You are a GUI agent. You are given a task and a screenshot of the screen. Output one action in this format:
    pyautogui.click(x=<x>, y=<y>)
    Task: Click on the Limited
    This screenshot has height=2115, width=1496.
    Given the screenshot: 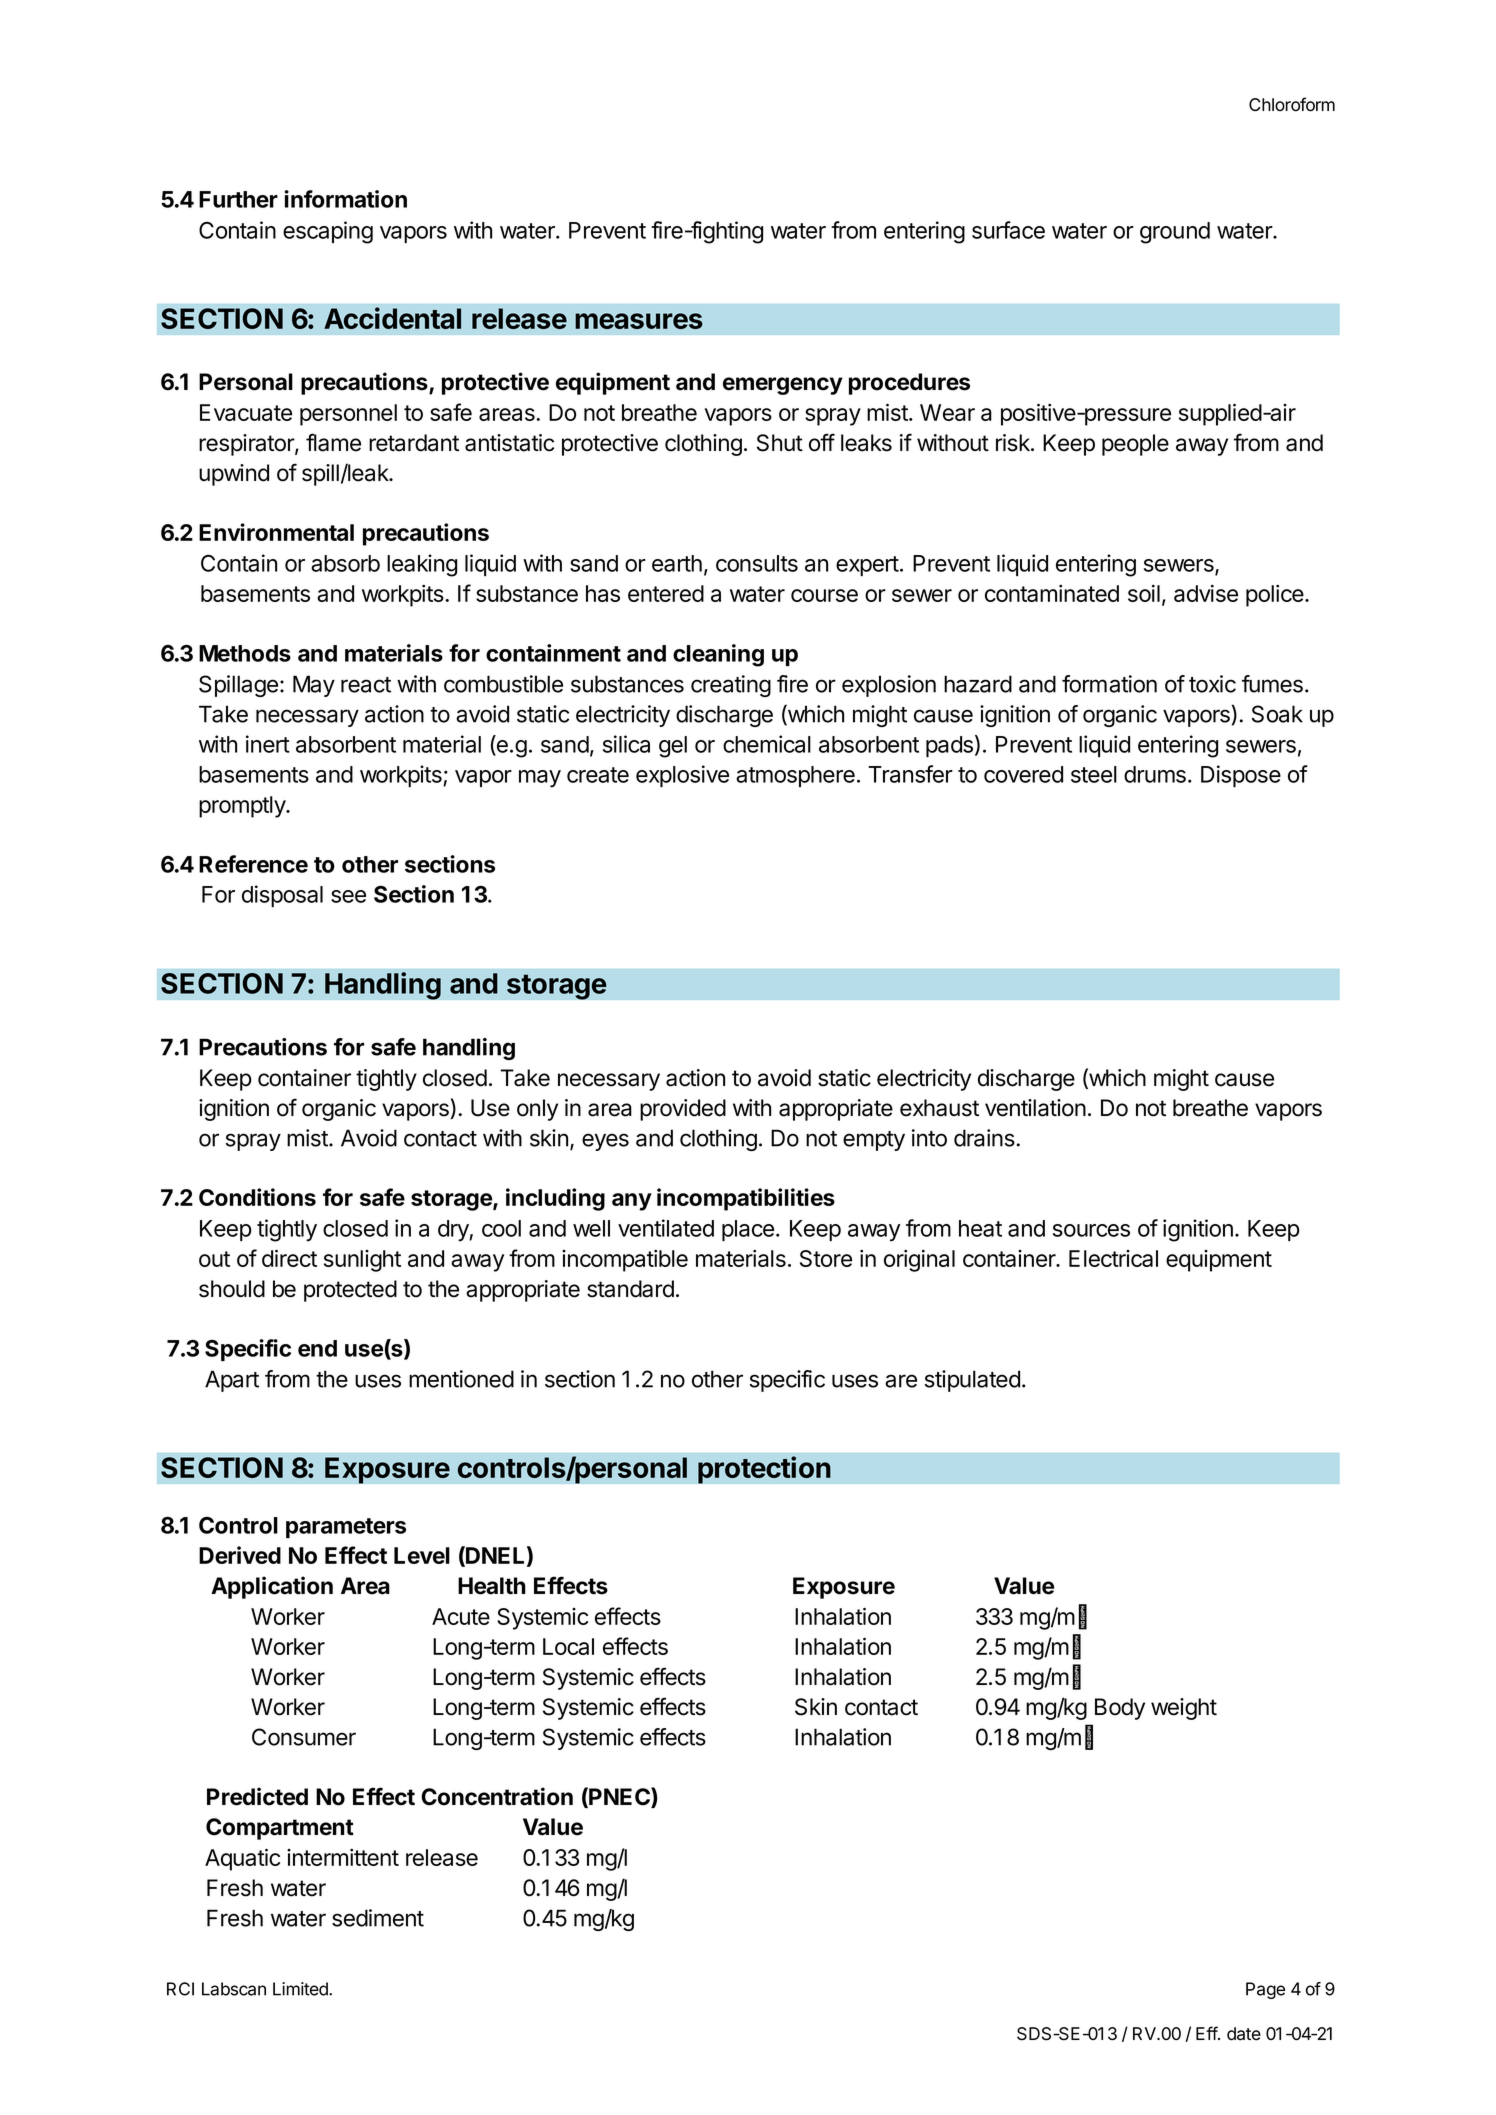 What is the action you would take?
    pyautogui.click(x=301, y=1989)
